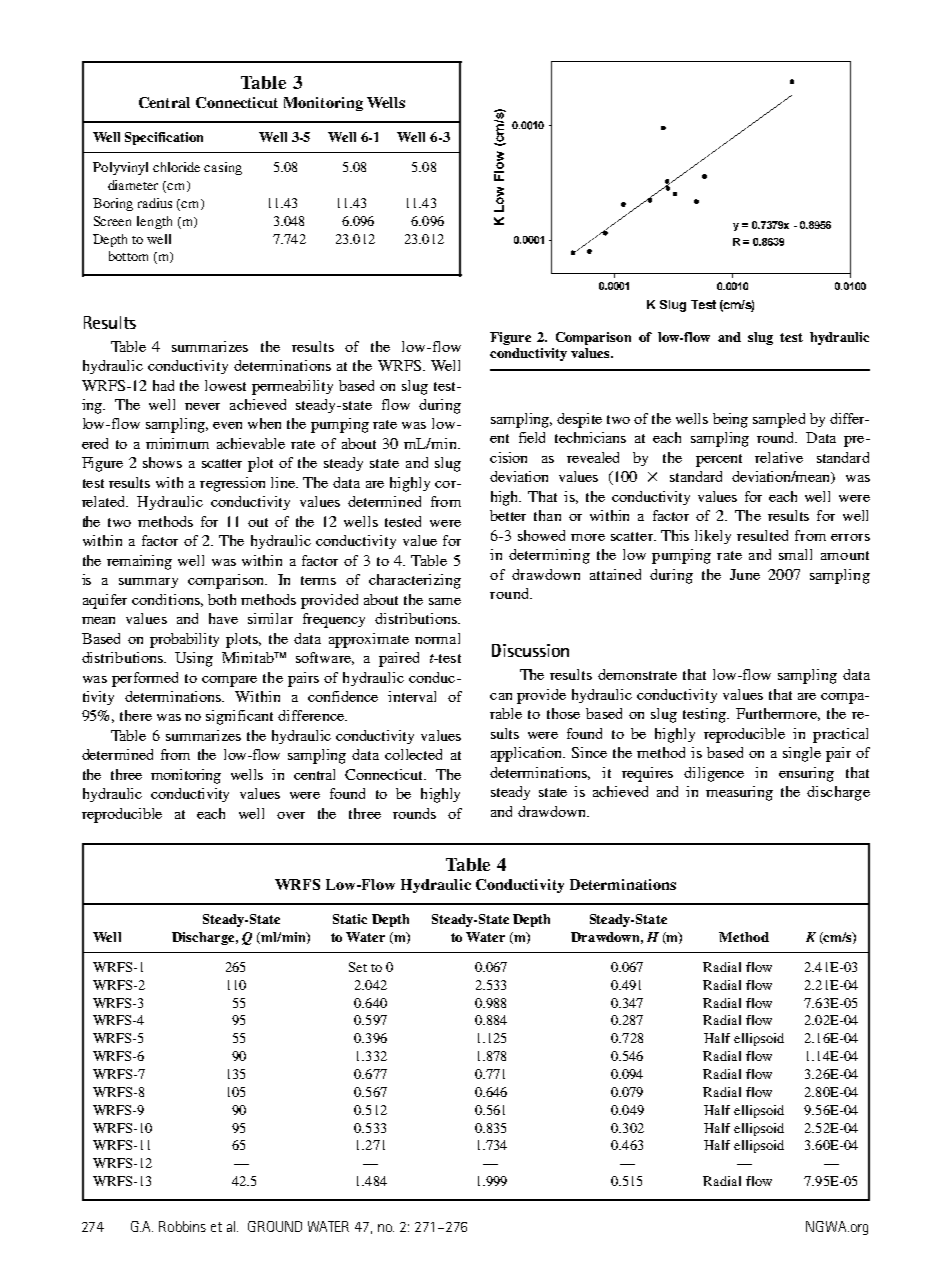 This document has height=1275, width=952. What do you see at coordinates (745, 574) in the document?
I see `June` at bounding box center [745, 574].
